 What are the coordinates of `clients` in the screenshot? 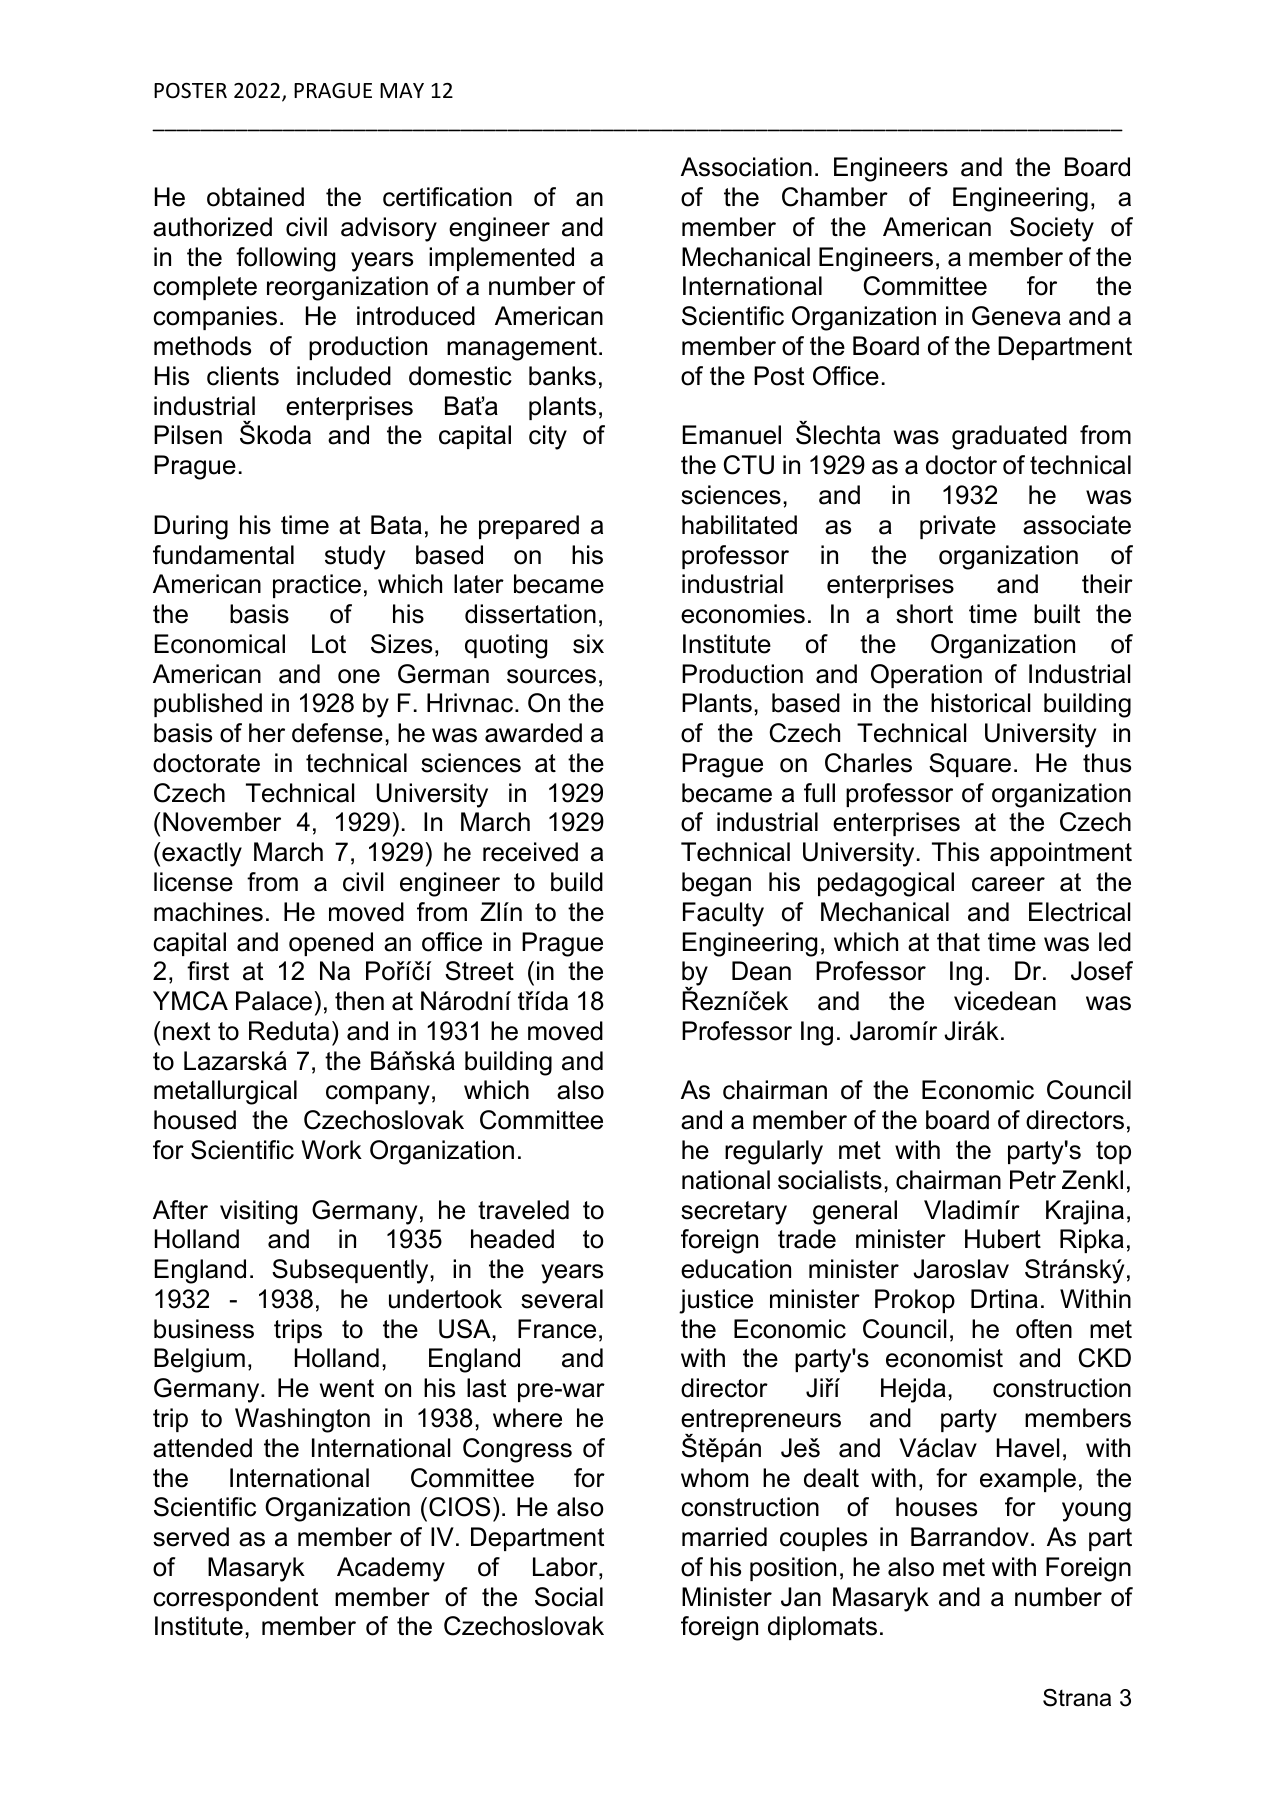 It's located at (243, 376).
